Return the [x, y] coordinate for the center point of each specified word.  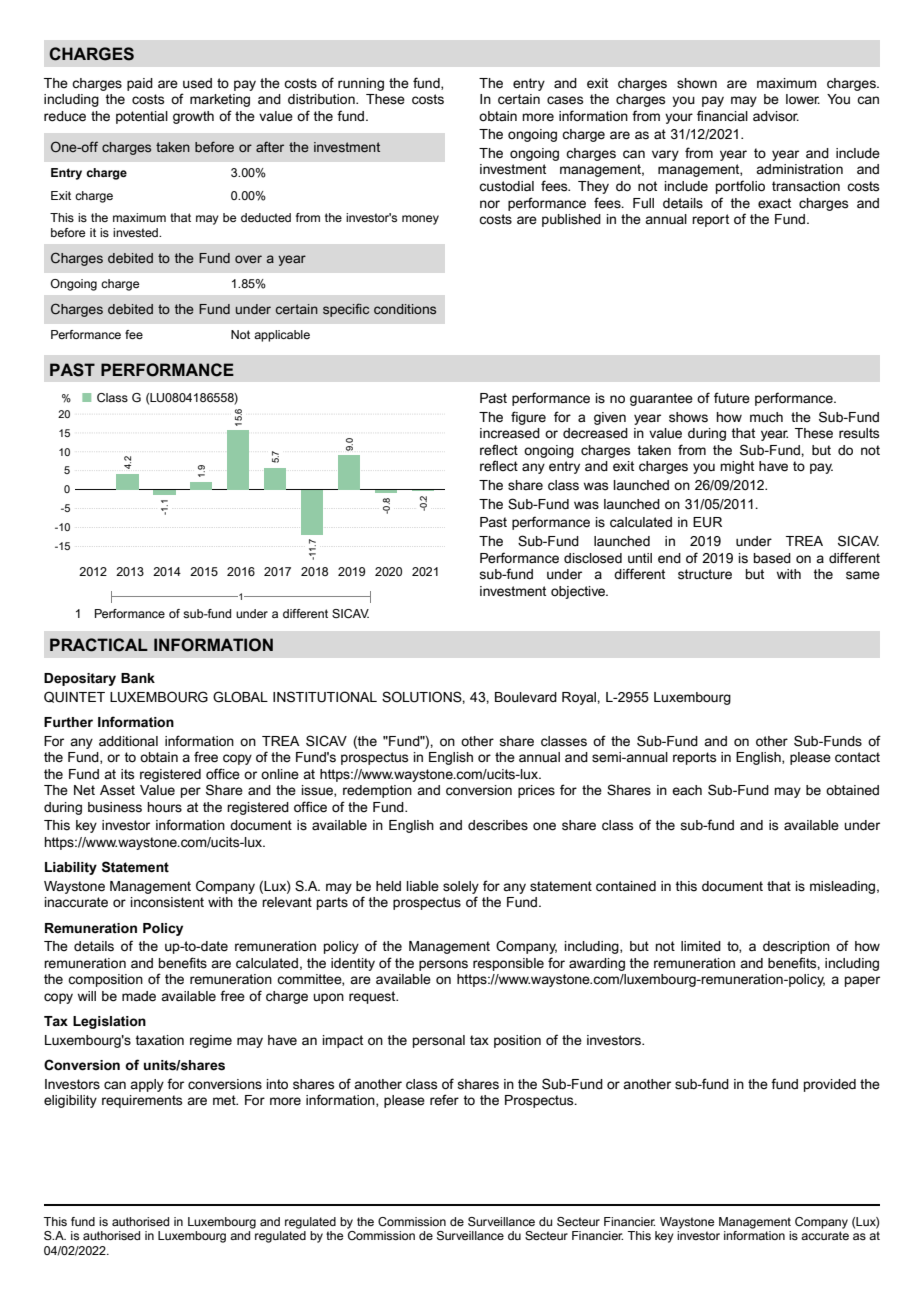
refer [444, 1100]
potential [142, 117]
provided [830, 1085]
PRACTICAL [99, 645]
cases [565, 100]
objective [579, 592]
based [772, 558]
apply [147, 1085]
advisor [776, 116]
